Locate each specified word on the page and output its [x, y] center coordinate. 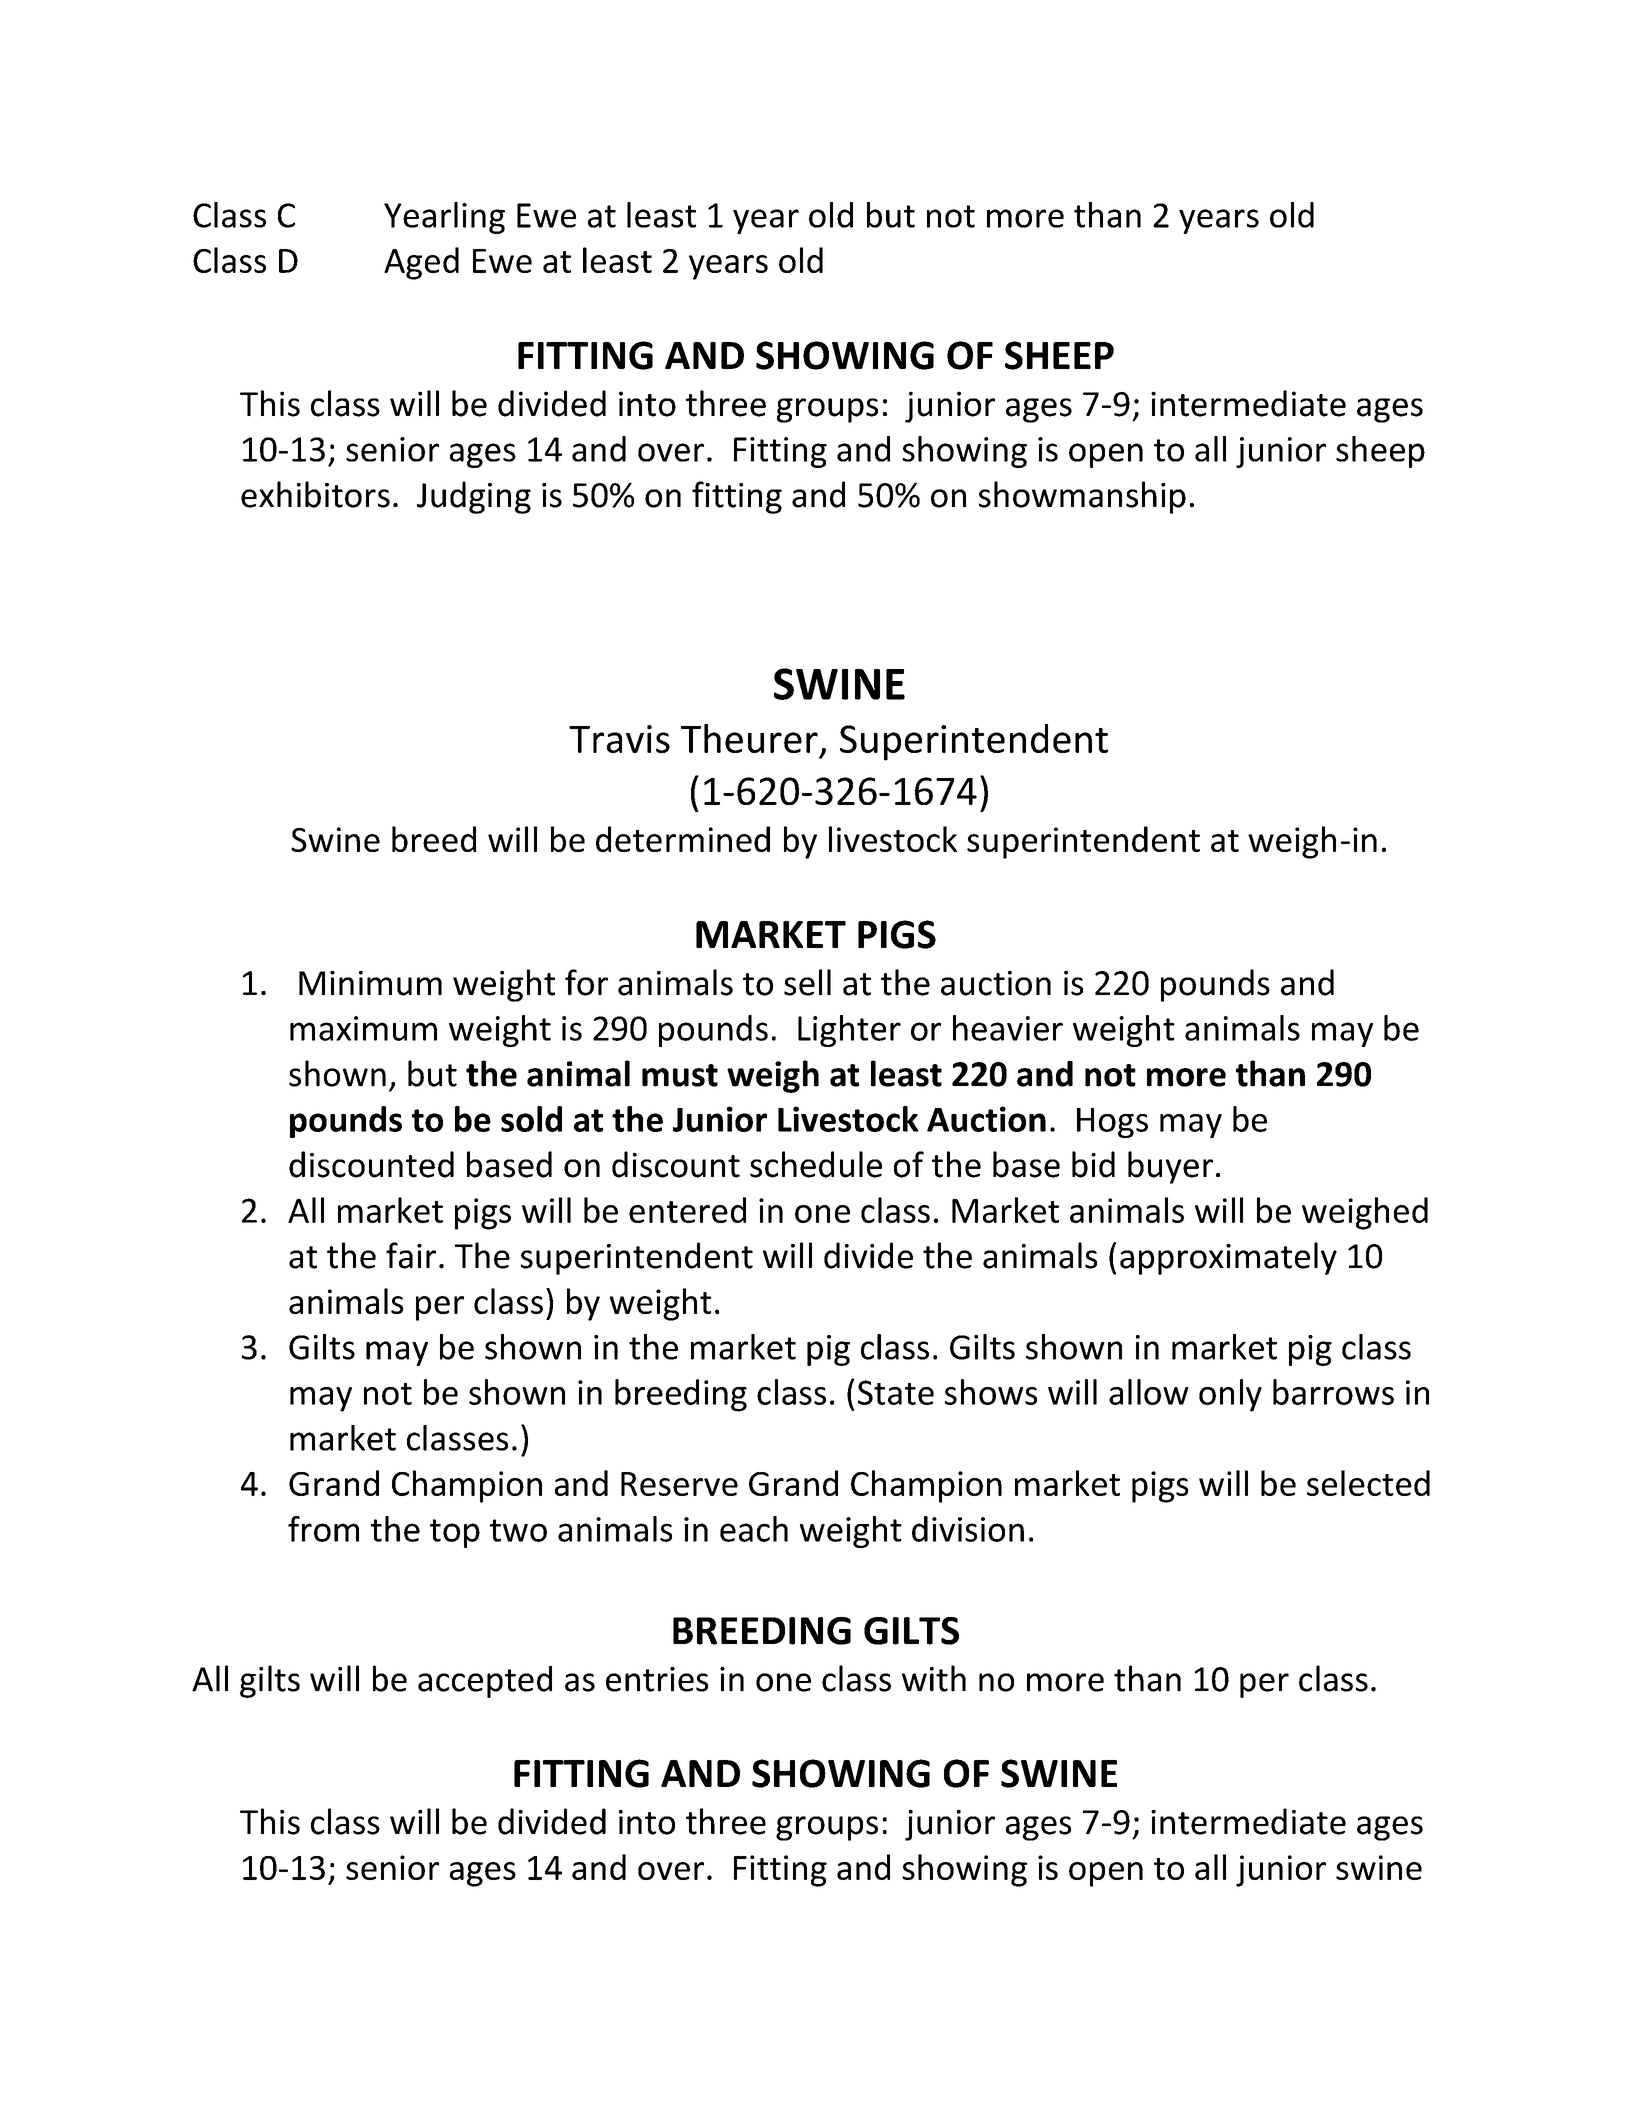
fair [411, 1255]
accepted [485, 1682]
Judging [474, 497]
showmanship [1082, 497]
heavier [1008, 1028]
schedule [816, 1164]
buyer [1170, 1167]
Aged [421, 263]
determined [683, 839]
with [934, 1678]
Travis [619, 739]
